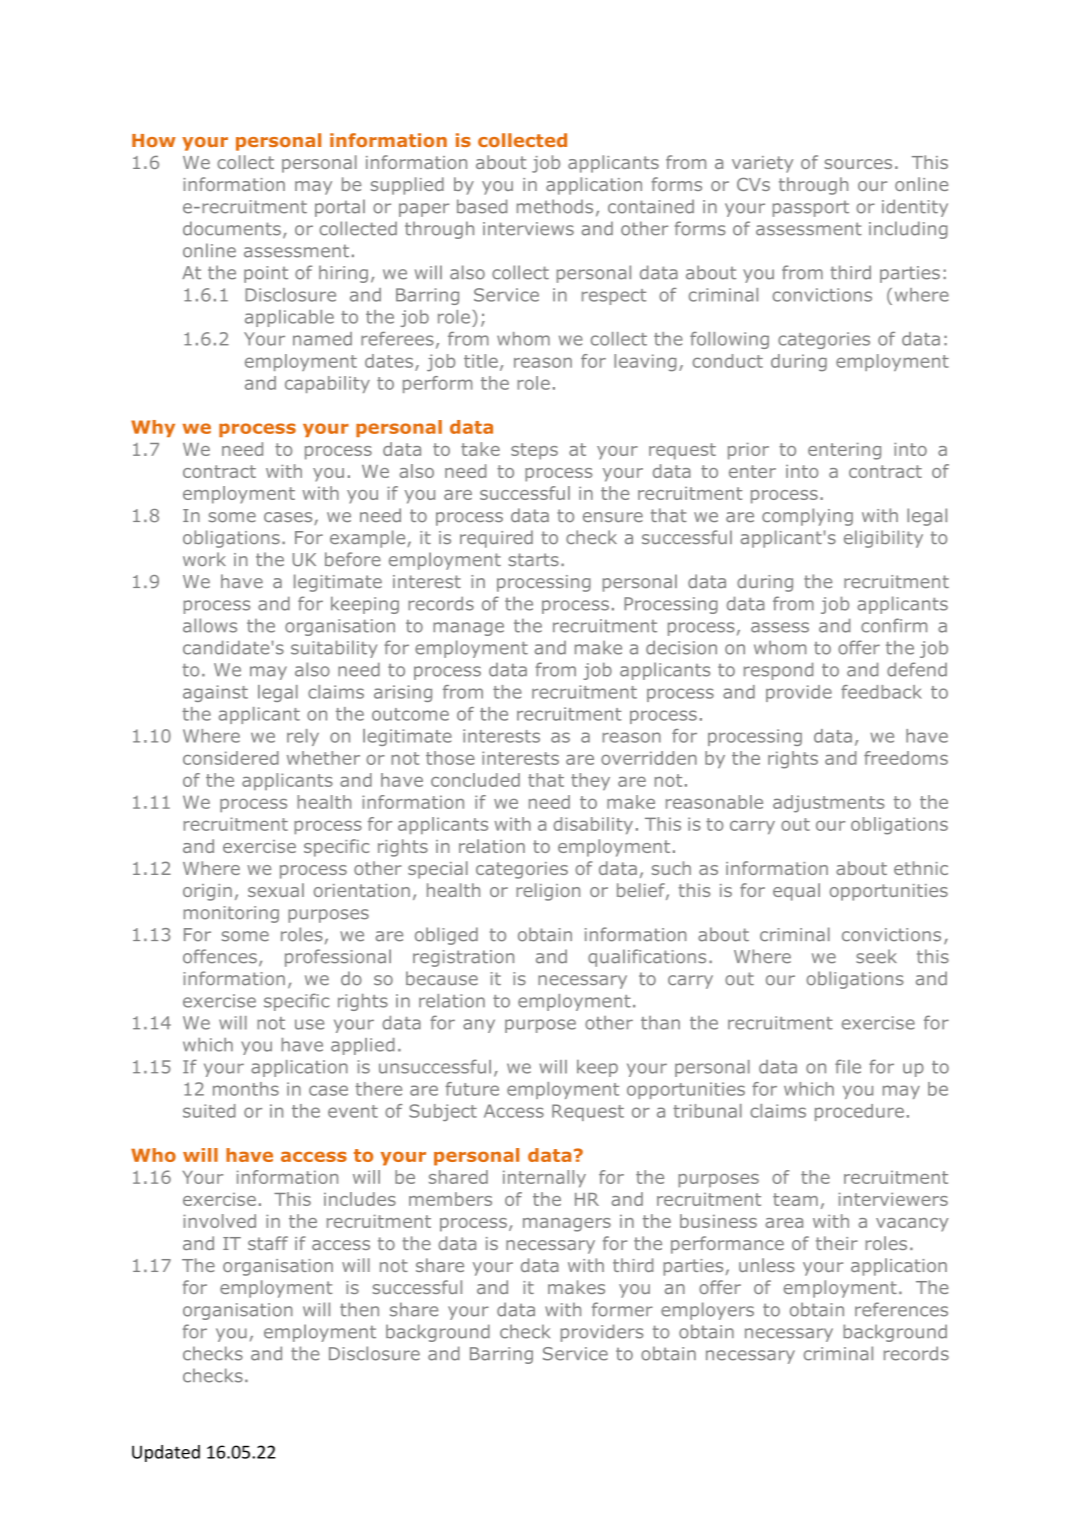 The image size is (1080, 1528). I want to click on documents, so click(232, 228).
